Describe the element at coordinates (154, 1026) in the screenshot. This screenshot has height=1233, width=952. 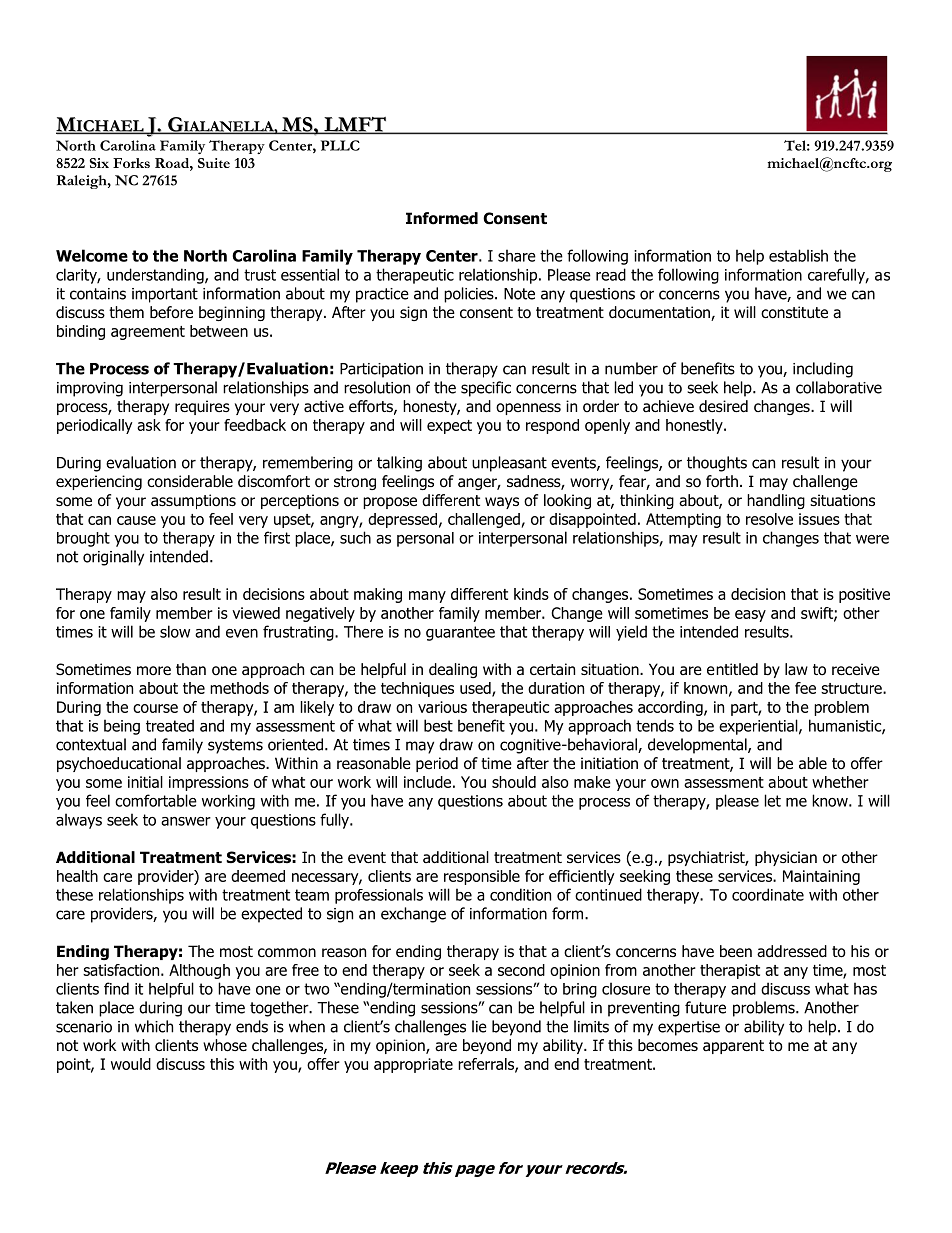
I see `which` at that location.
